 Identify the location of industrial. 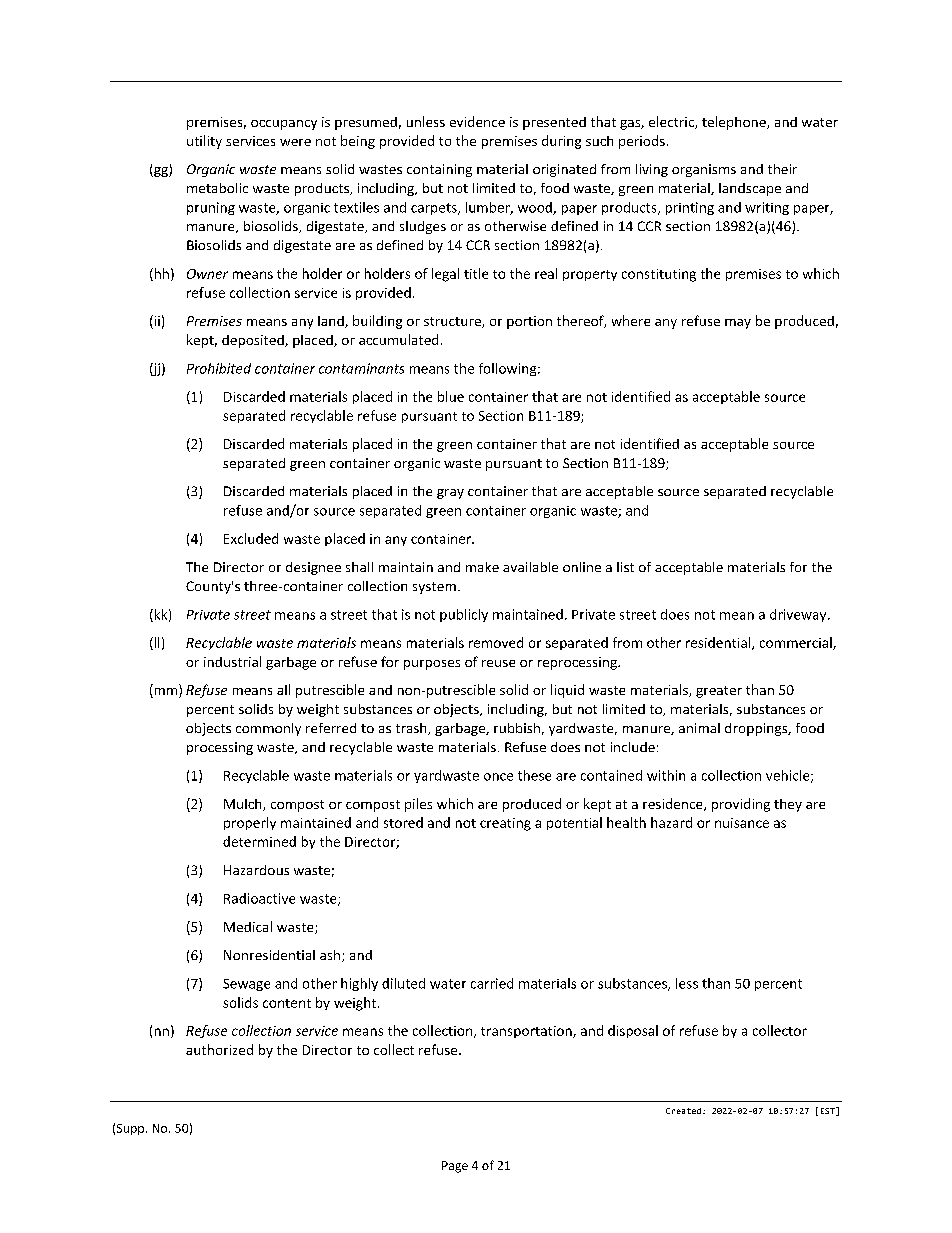
(232, 661).
